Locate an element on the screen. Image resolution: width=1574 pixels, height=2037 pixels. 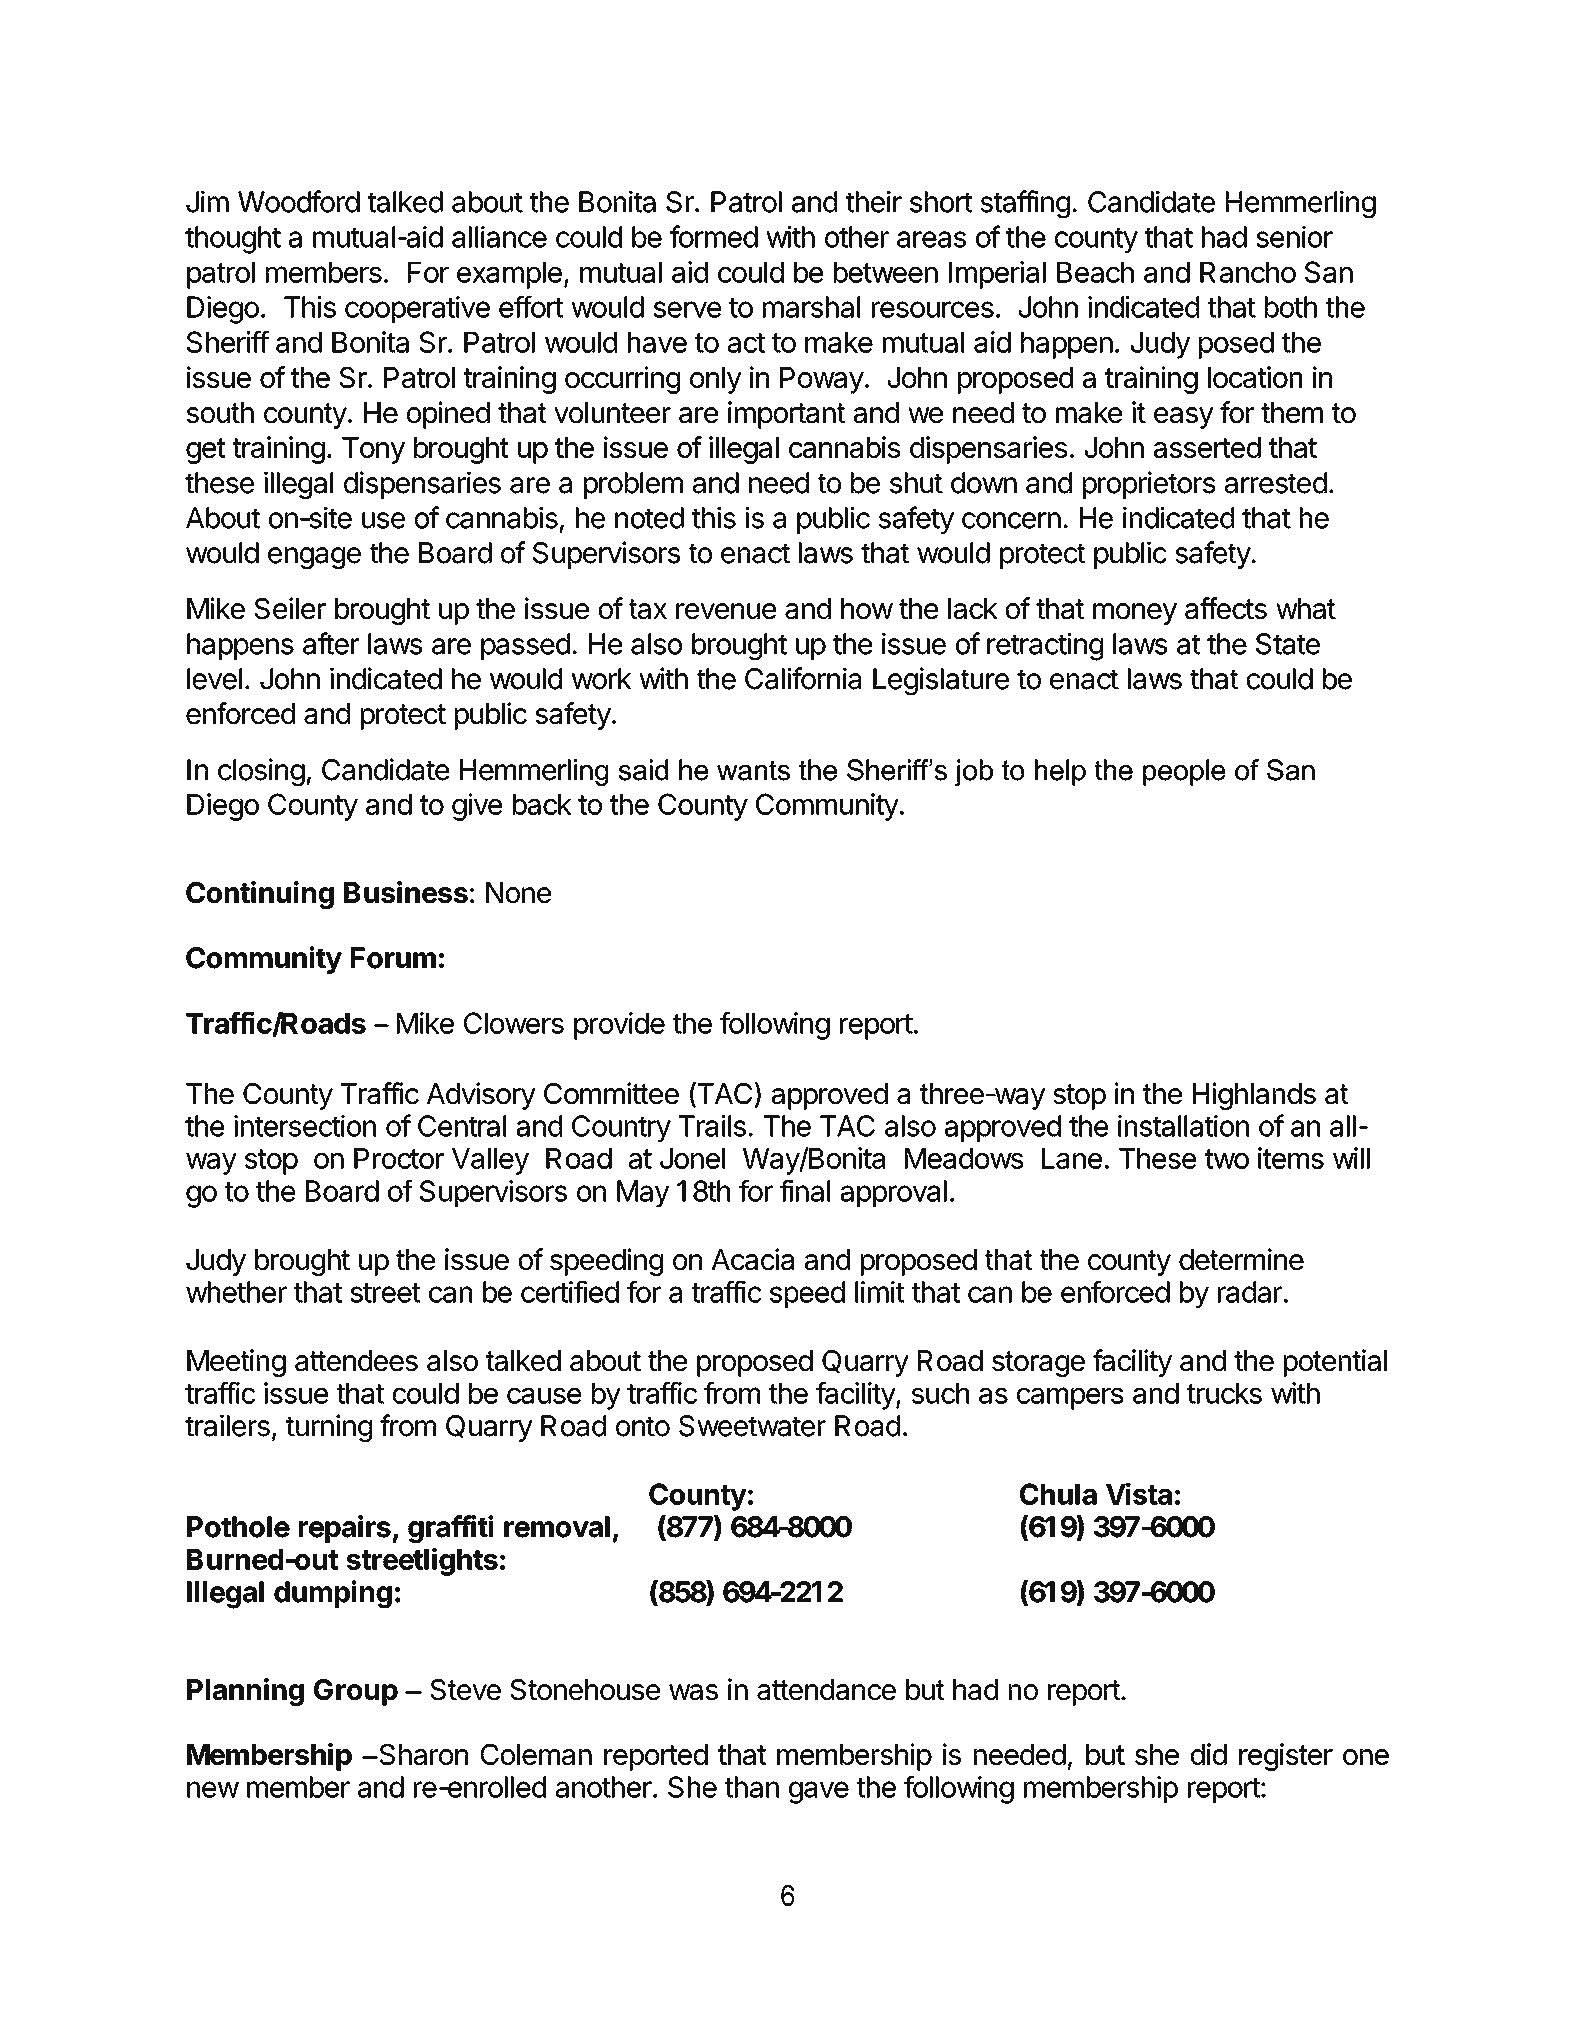
Rancho is located at coordinates (1248, 272).
